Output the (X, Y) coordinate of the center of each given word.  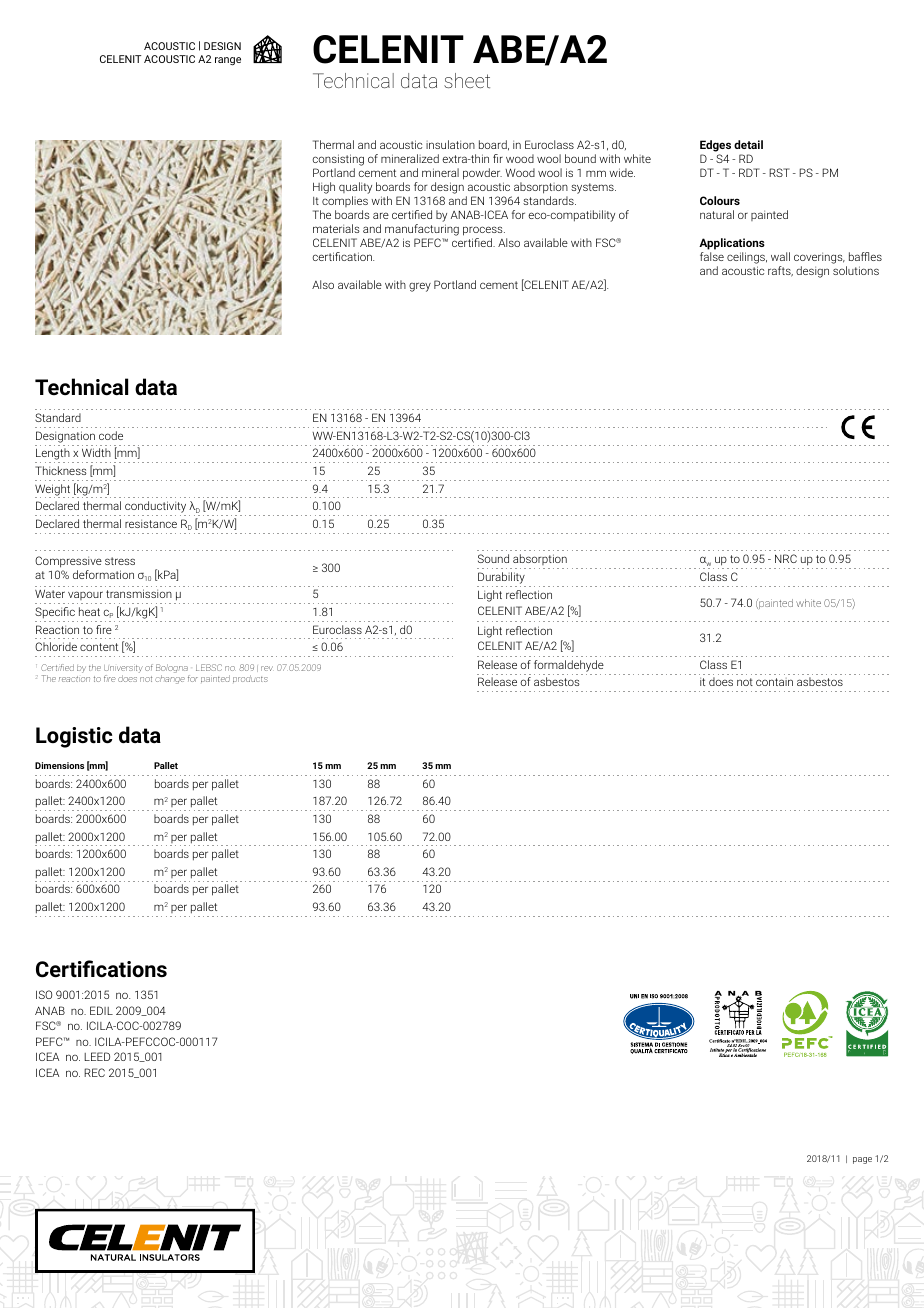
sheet (467, 80)
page (862, 1160)
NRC (786, 558)
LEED (97, 1056)
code (111, 435)
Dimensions (59, 765)
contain (774, 682)
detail (748, 144)
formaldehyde (569, 666)
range (228, 61)
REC (94, 1072)
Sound (493, 558)
